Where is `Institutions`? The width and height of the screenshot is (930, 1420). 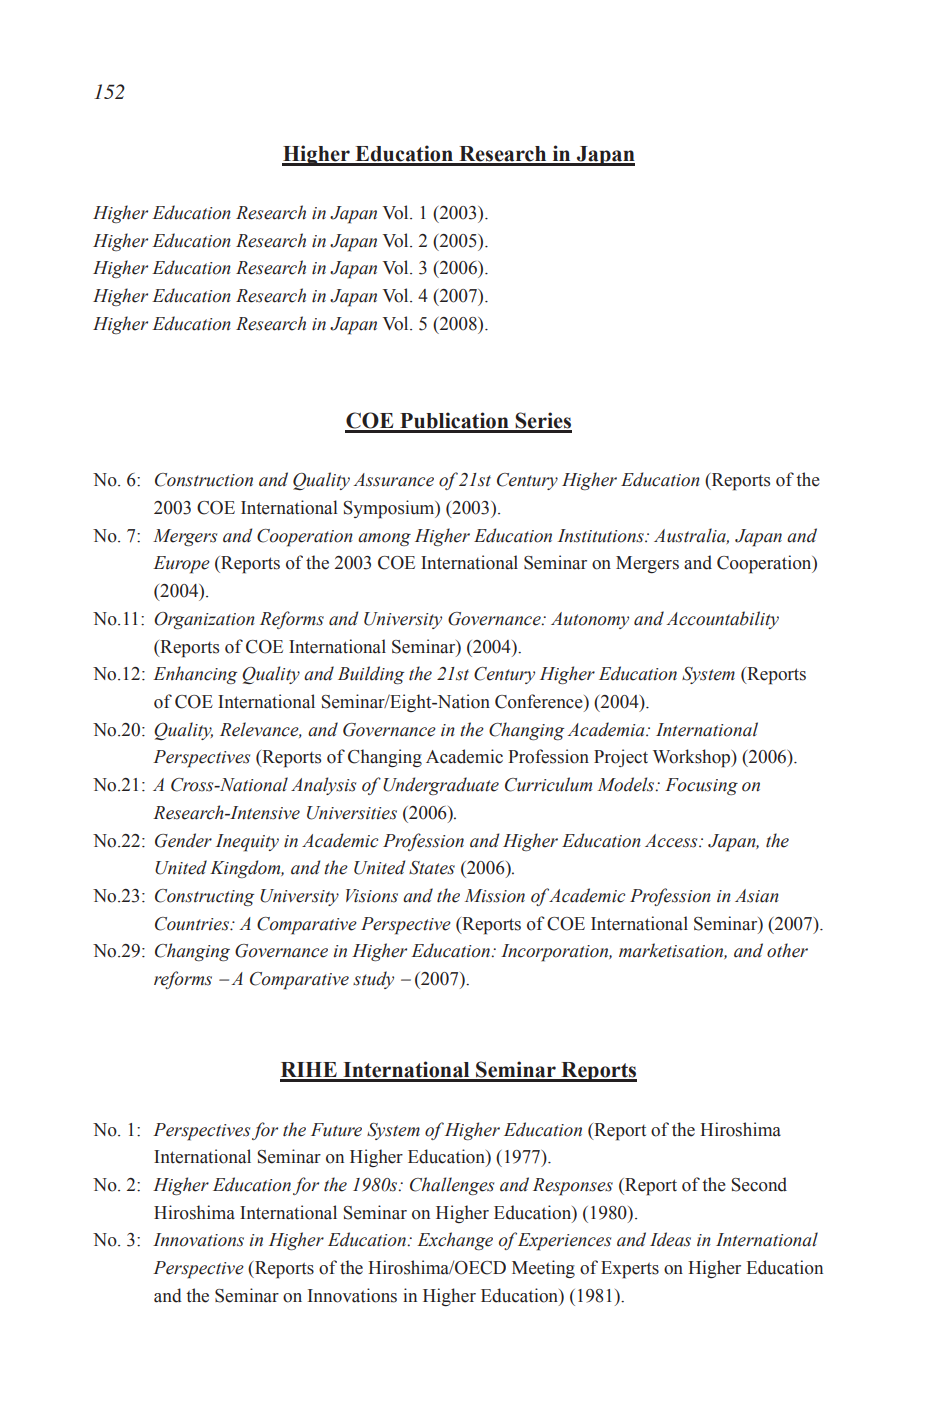 Institutions is located at coordinates (602, 536).
